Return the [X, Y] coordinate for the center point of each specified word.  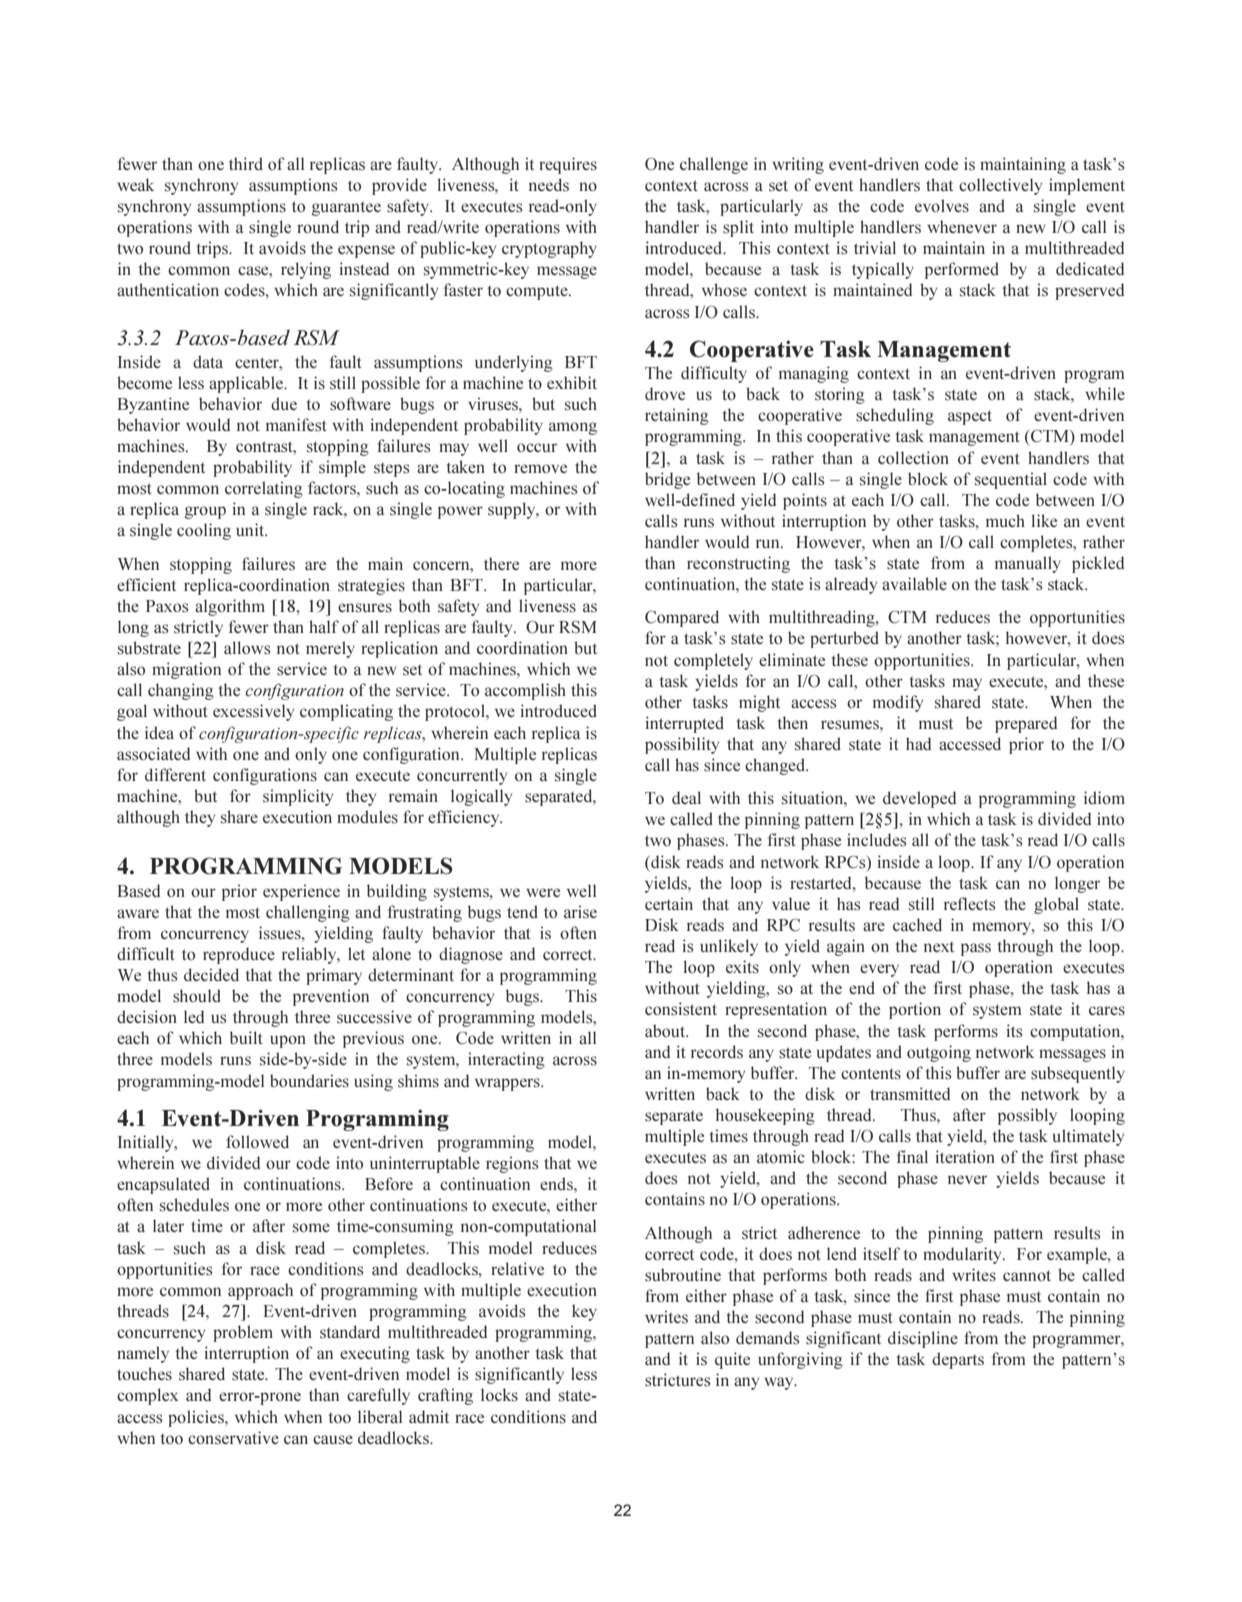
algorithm [230, 607]
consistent [681, 1009]
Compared [682, 618]
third [246, 163]
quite [732, 1360]
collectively [1000, 186]
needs [549, 185]
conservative [233, 1438]
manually [1028, 564]
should [197, 996]
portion [915, 1010]
